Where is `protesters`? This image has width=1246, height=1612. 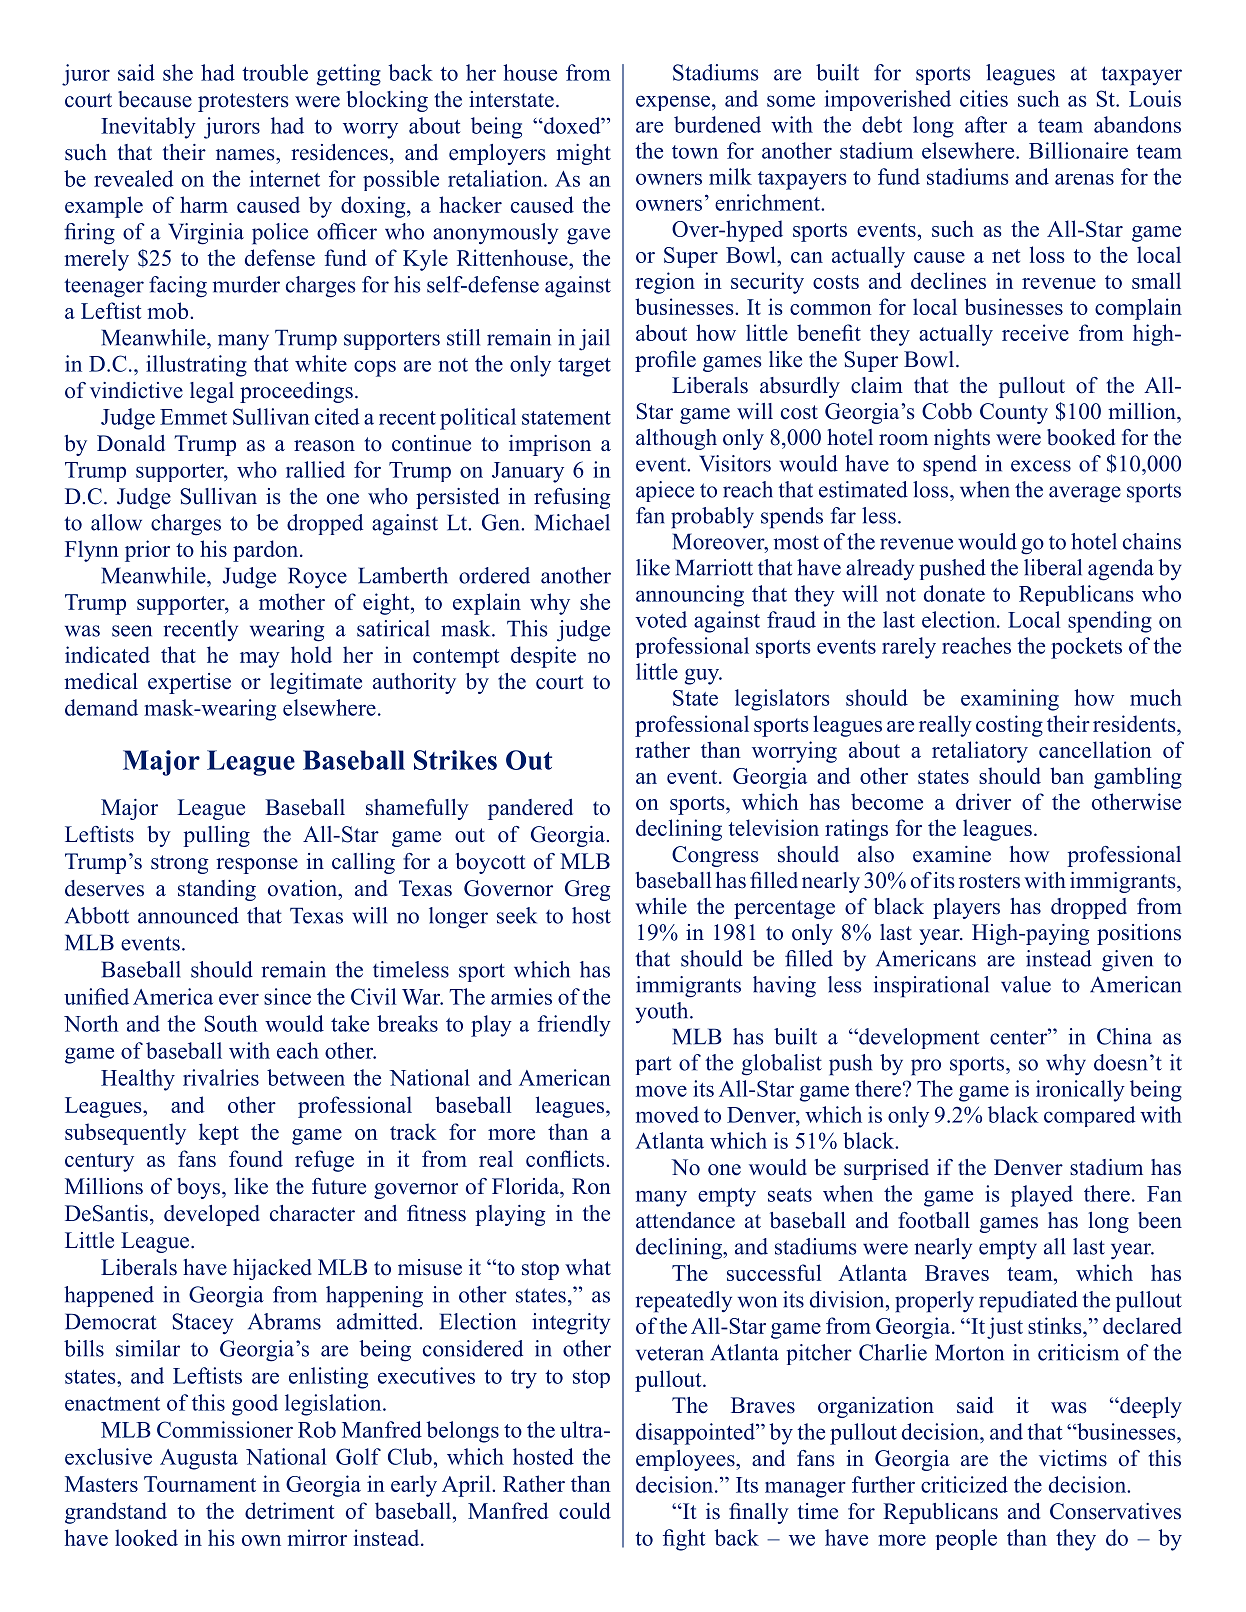 protesters is located at coordinates (243, 102).
